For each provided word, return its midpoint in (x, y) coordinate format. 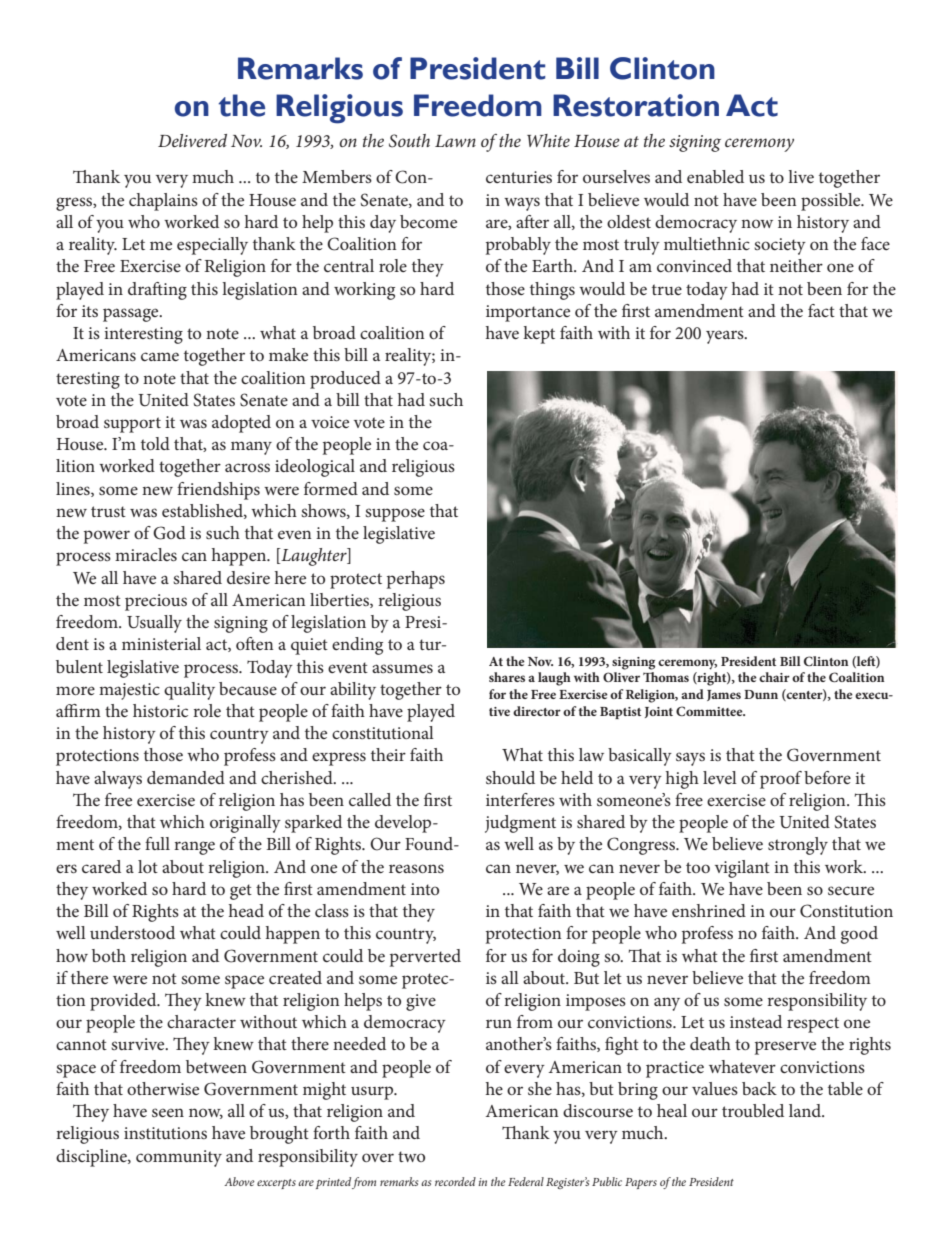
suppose (395, 515)
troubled (753, 1110)
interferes (520, 799)
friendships (218, 491)
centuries (519, 177)
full (157, 843)
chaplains (163, 202)
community (179, 1158)
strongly (798, 846)
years (726, 337)
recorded (455, 1181)
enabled (715, 176)
